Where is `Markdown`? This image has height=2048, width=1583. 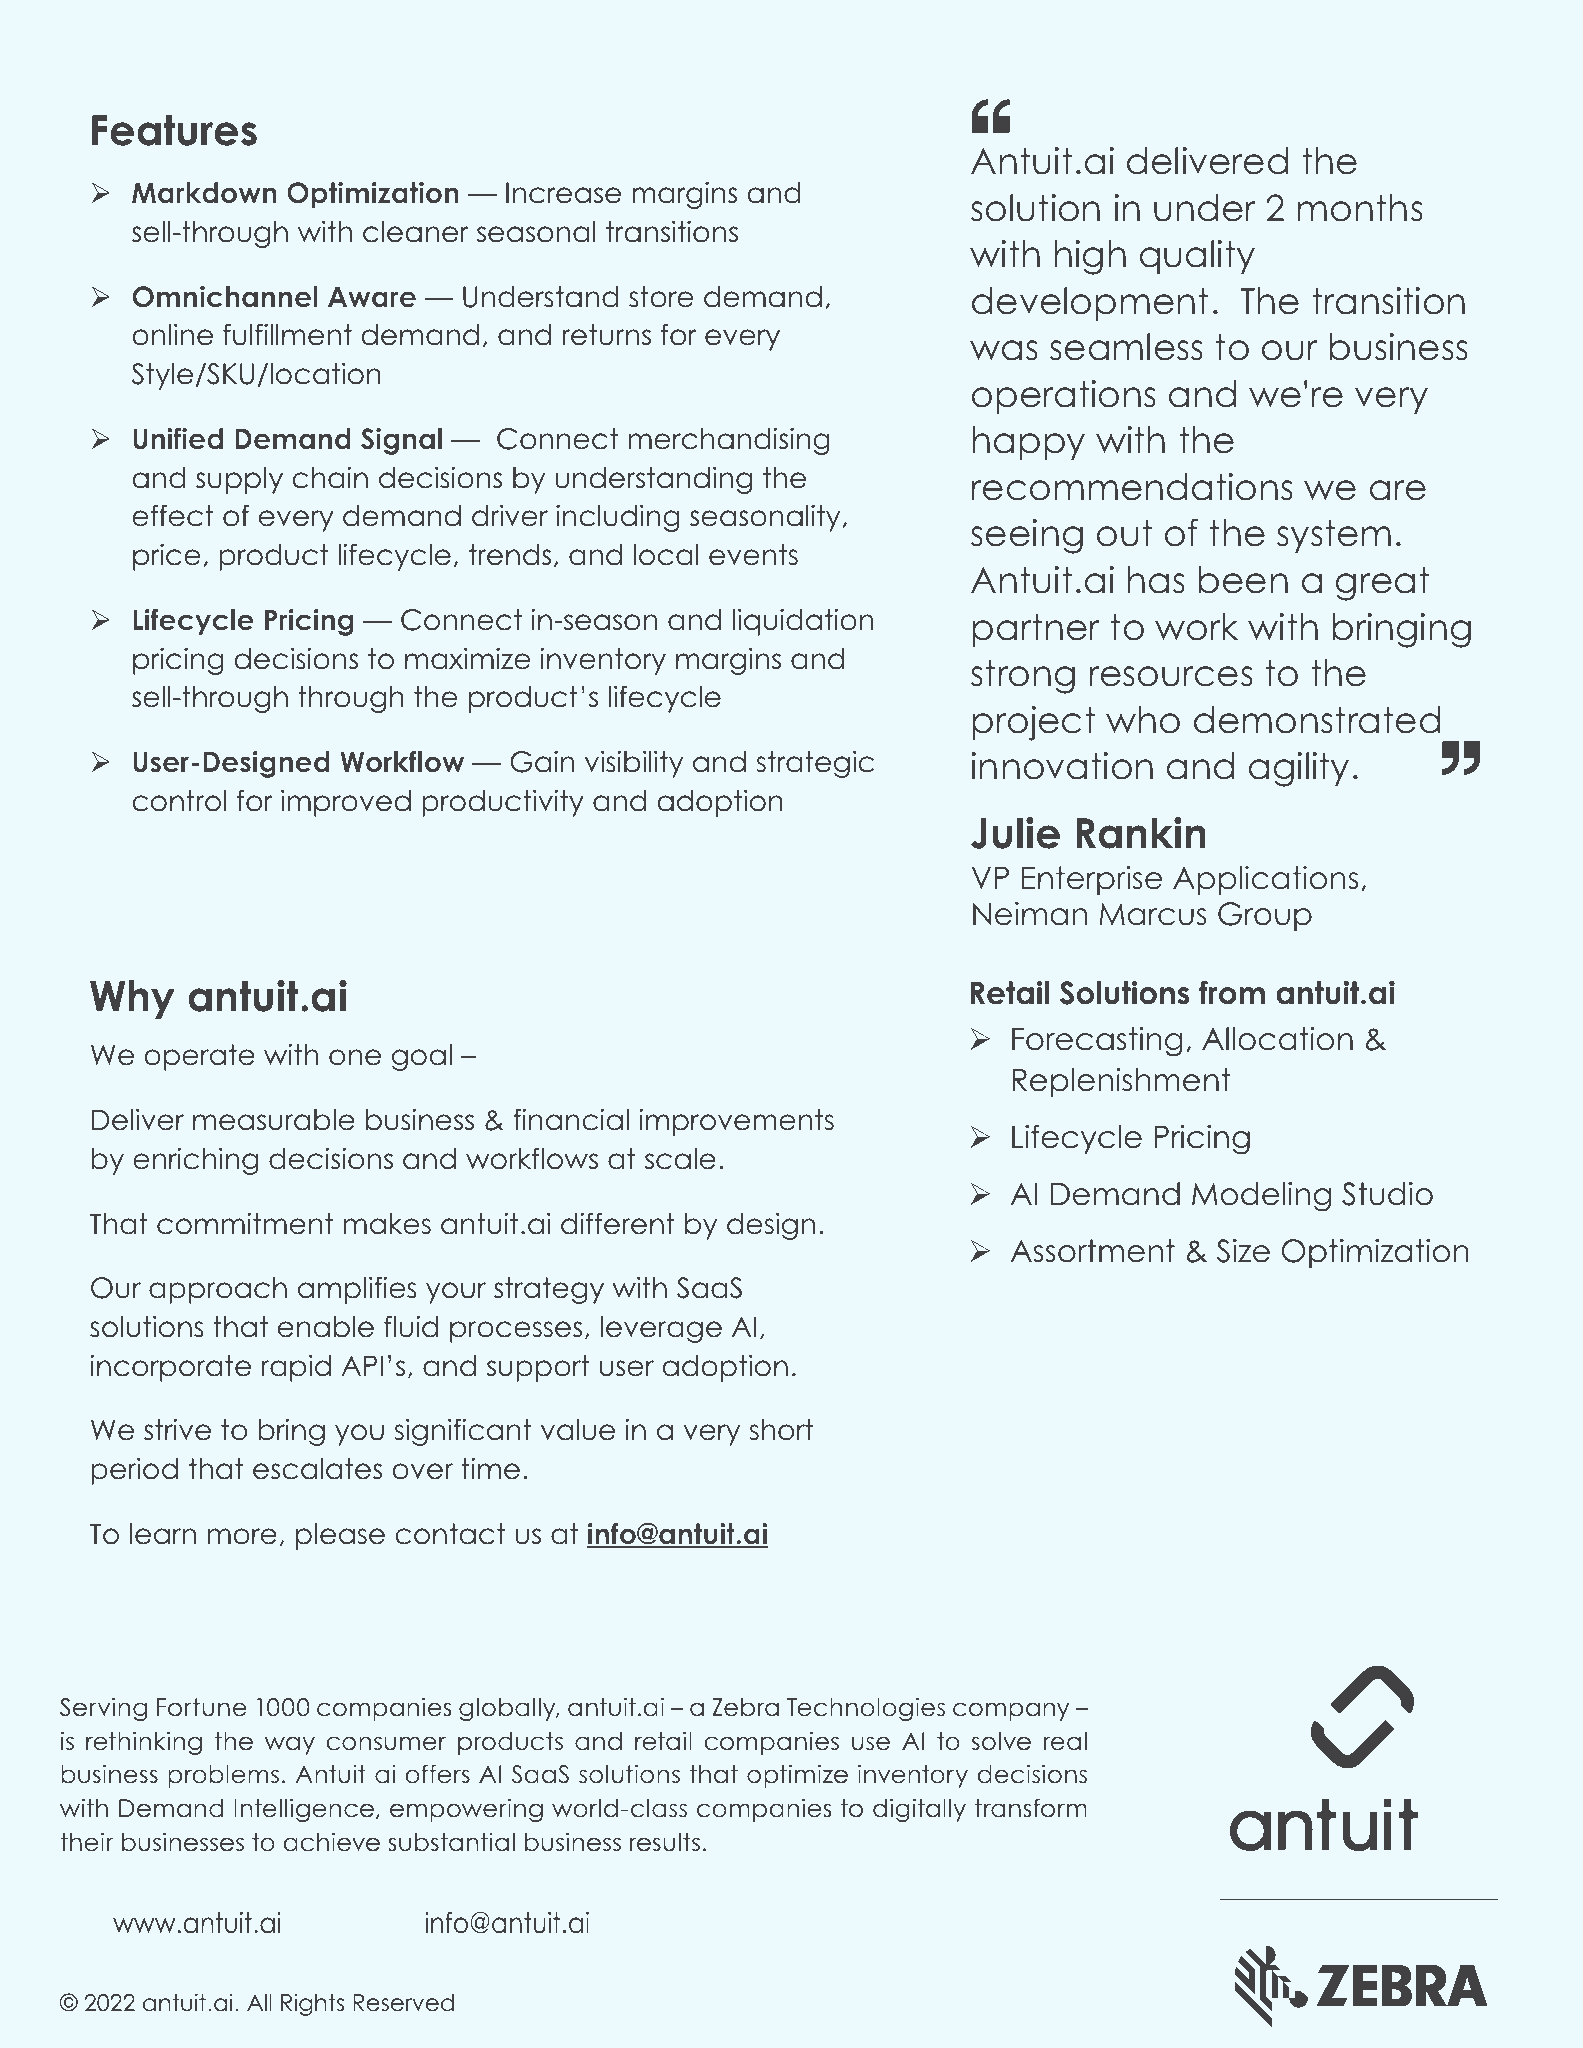
Markdown is located at coordinates (204, 193).
